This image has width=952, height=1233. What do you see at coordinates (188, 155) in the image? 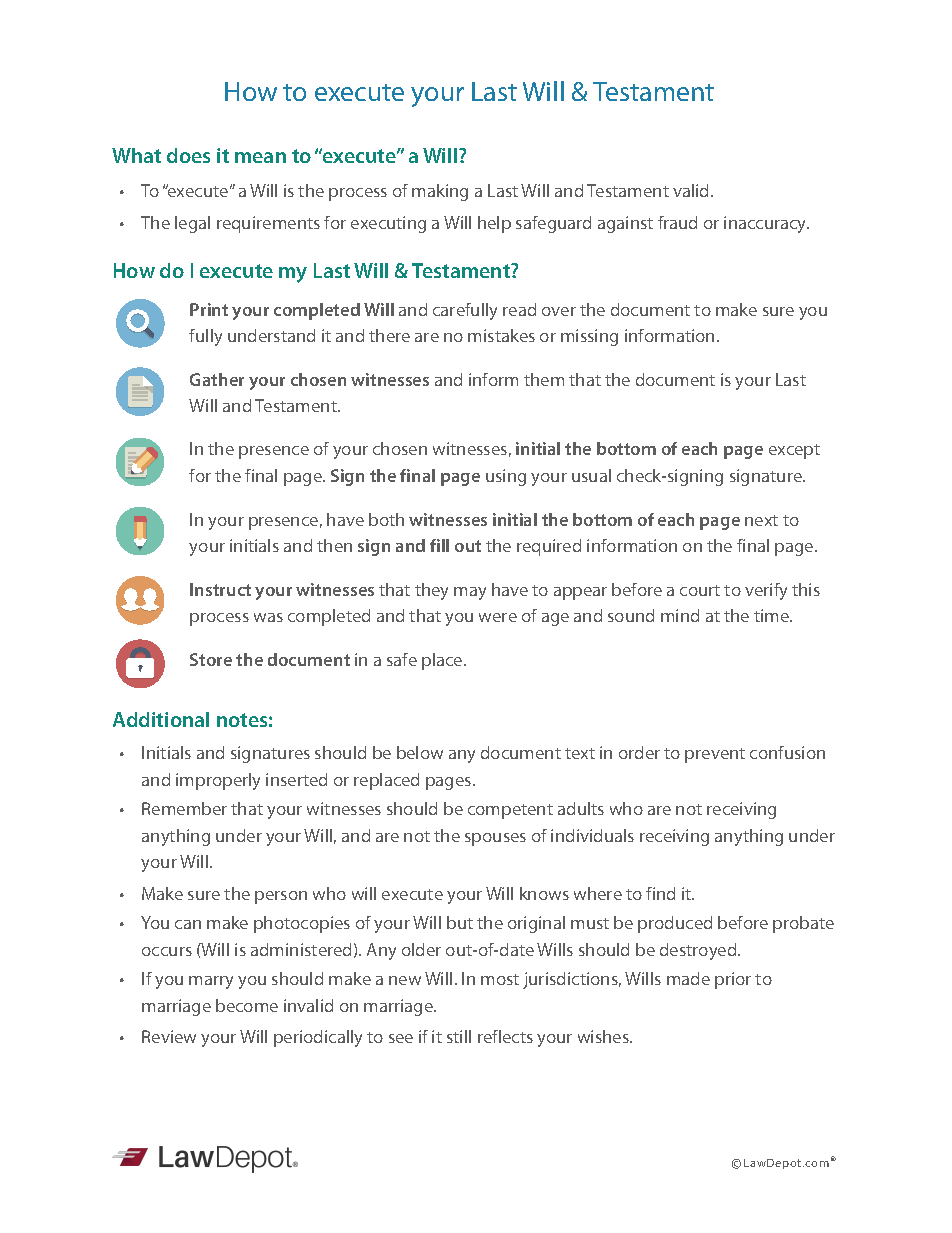
I see `does` at bounding box center [188, 155].
